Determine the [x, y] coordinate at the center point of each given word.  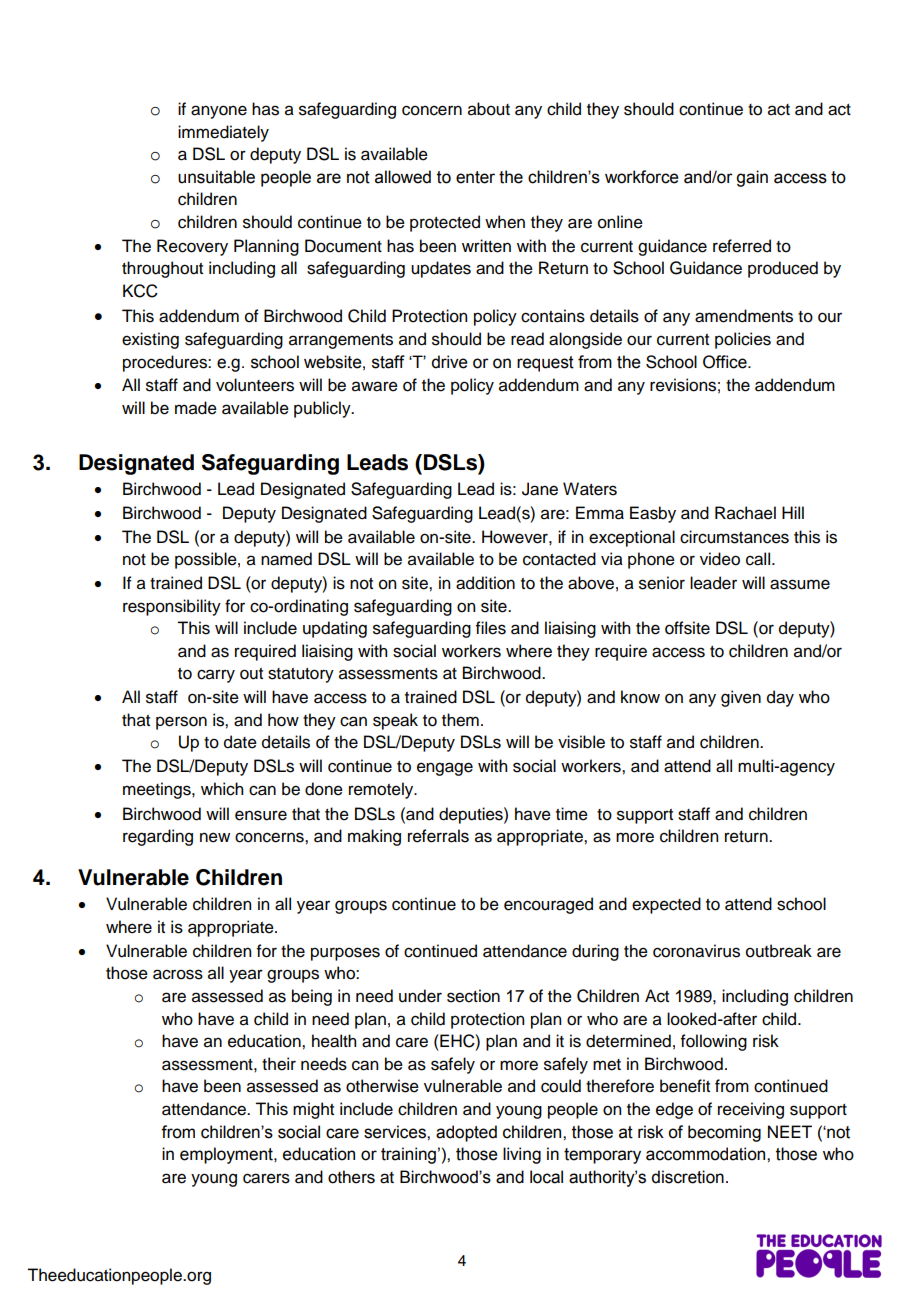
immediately [223, 133]
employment [227, 1155]
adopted [466, 1133]
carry [216, 676]
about [489, 109]
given [741, 698]
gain [752, 178]
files [491, 628]
